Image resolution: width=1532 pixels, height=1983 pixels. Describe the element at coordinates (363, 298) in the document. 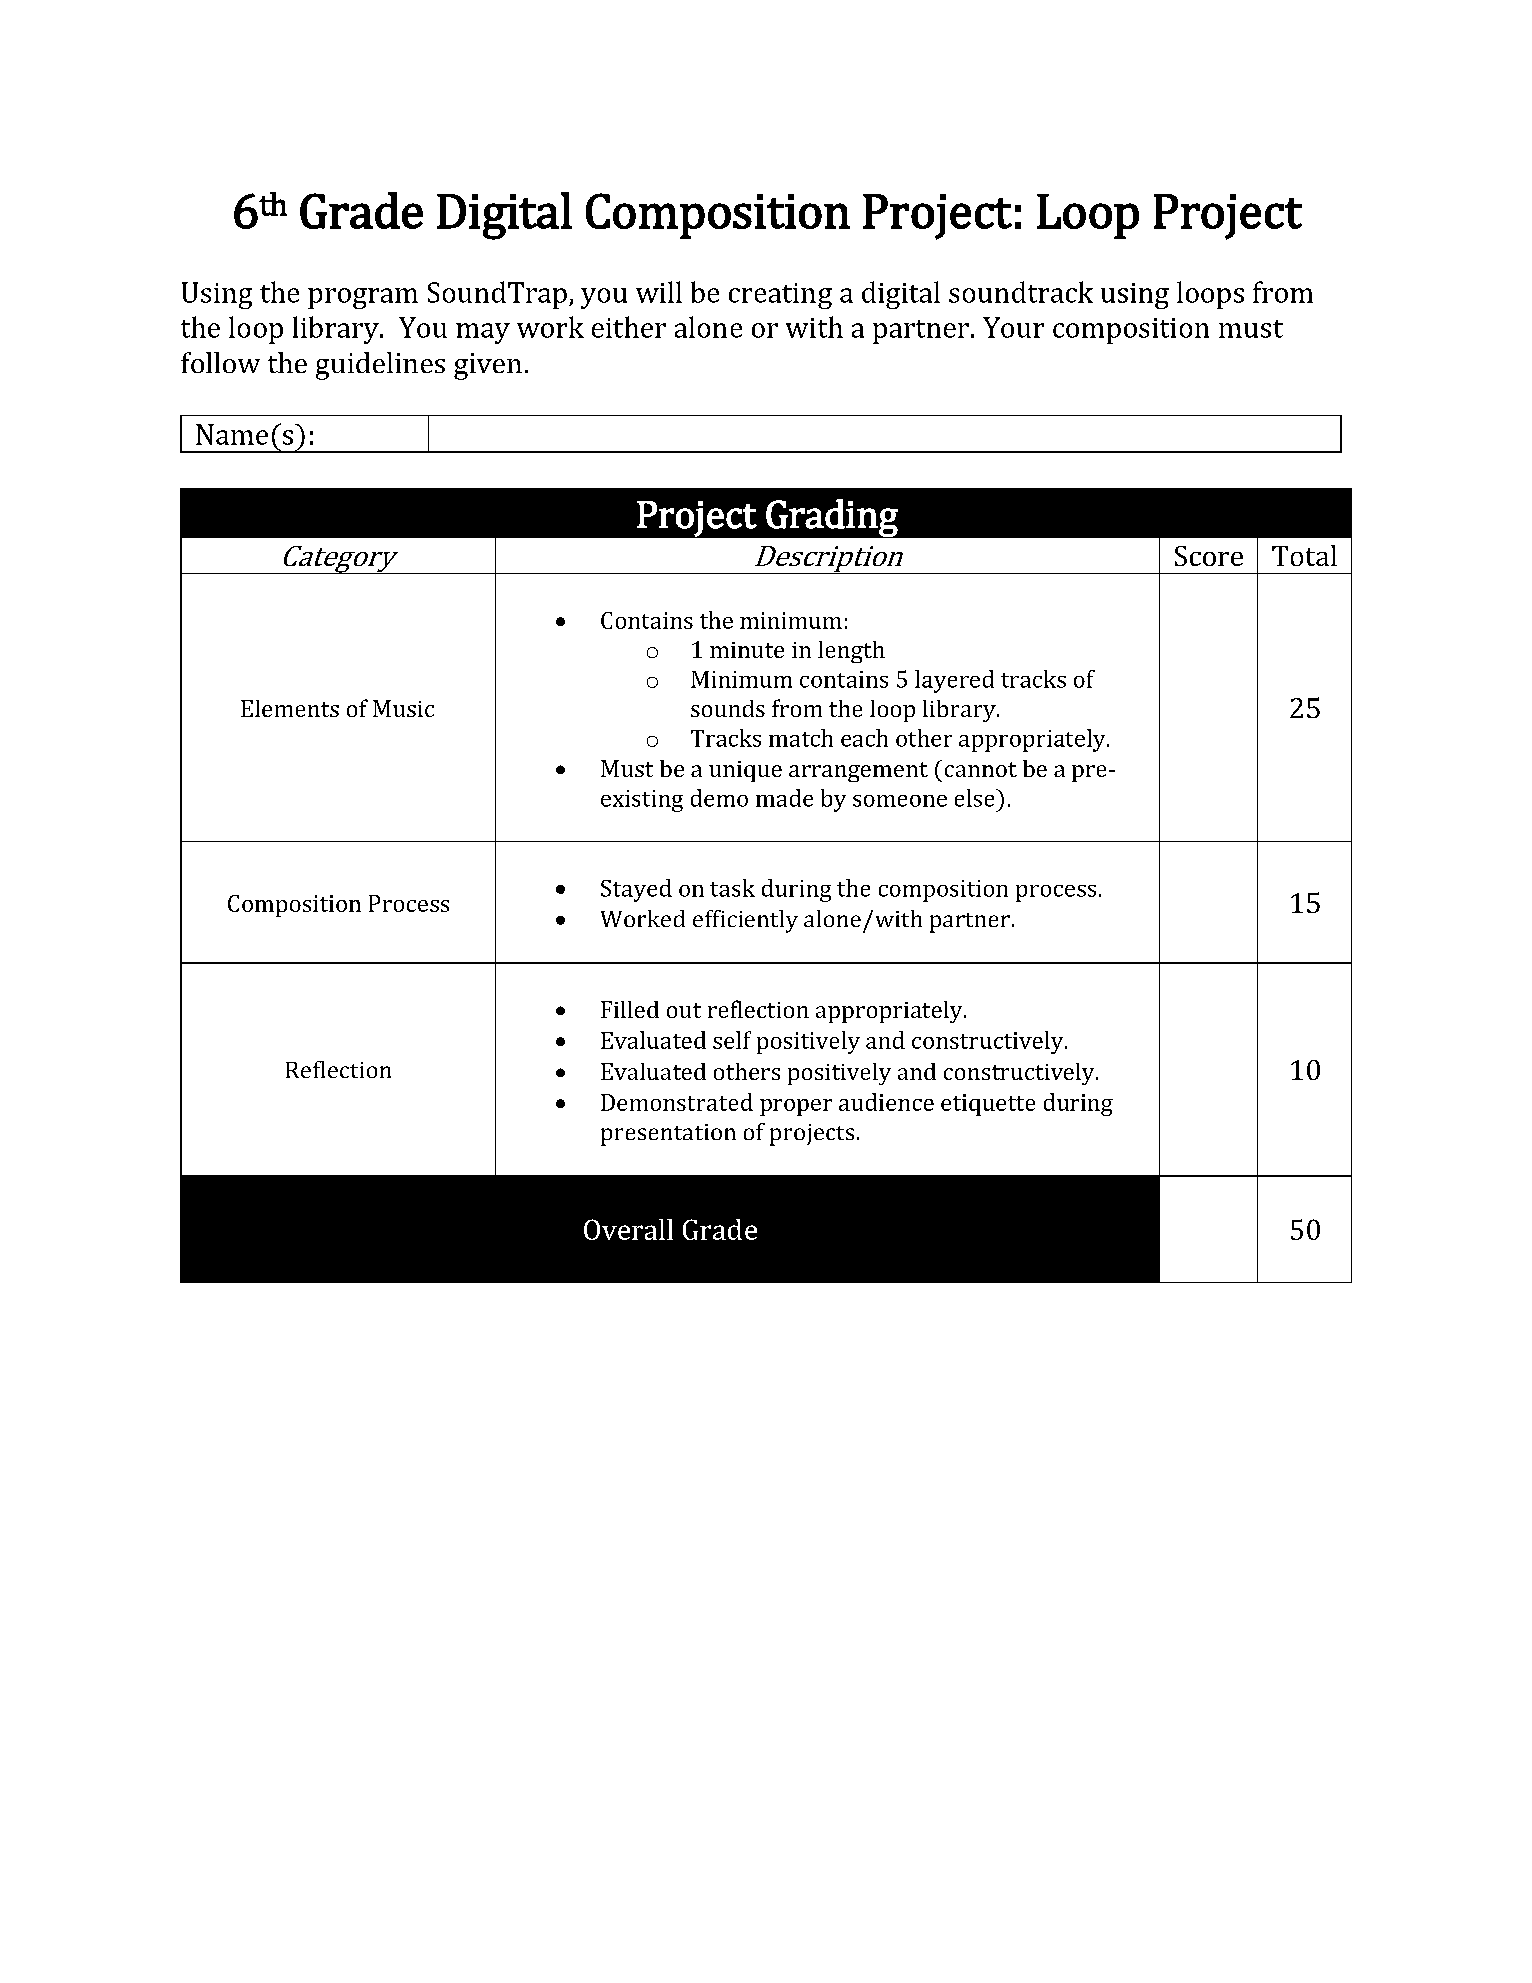

I see `program` at that location.
